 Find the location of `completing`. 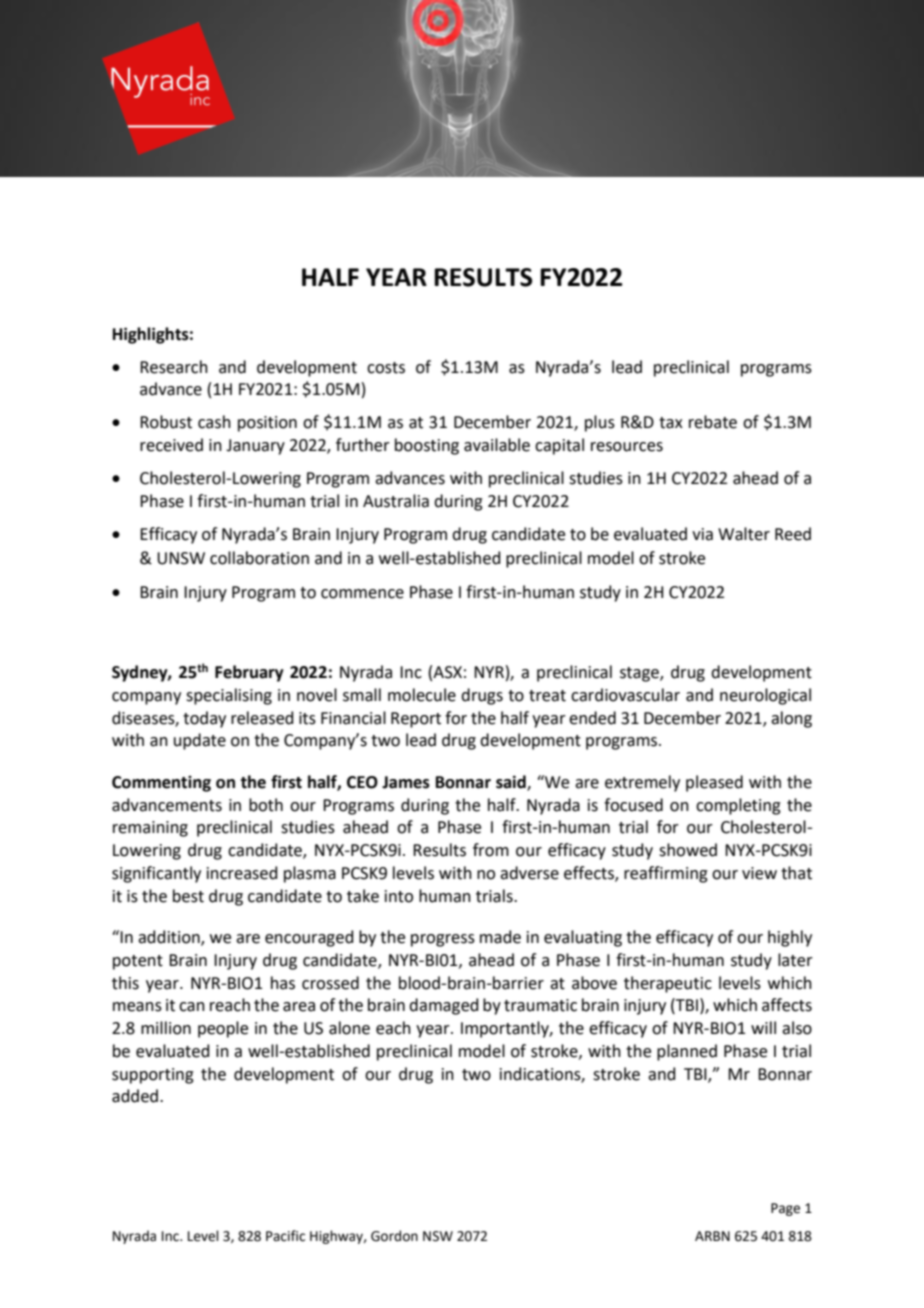

completing is located at coordinates (738, 806).
